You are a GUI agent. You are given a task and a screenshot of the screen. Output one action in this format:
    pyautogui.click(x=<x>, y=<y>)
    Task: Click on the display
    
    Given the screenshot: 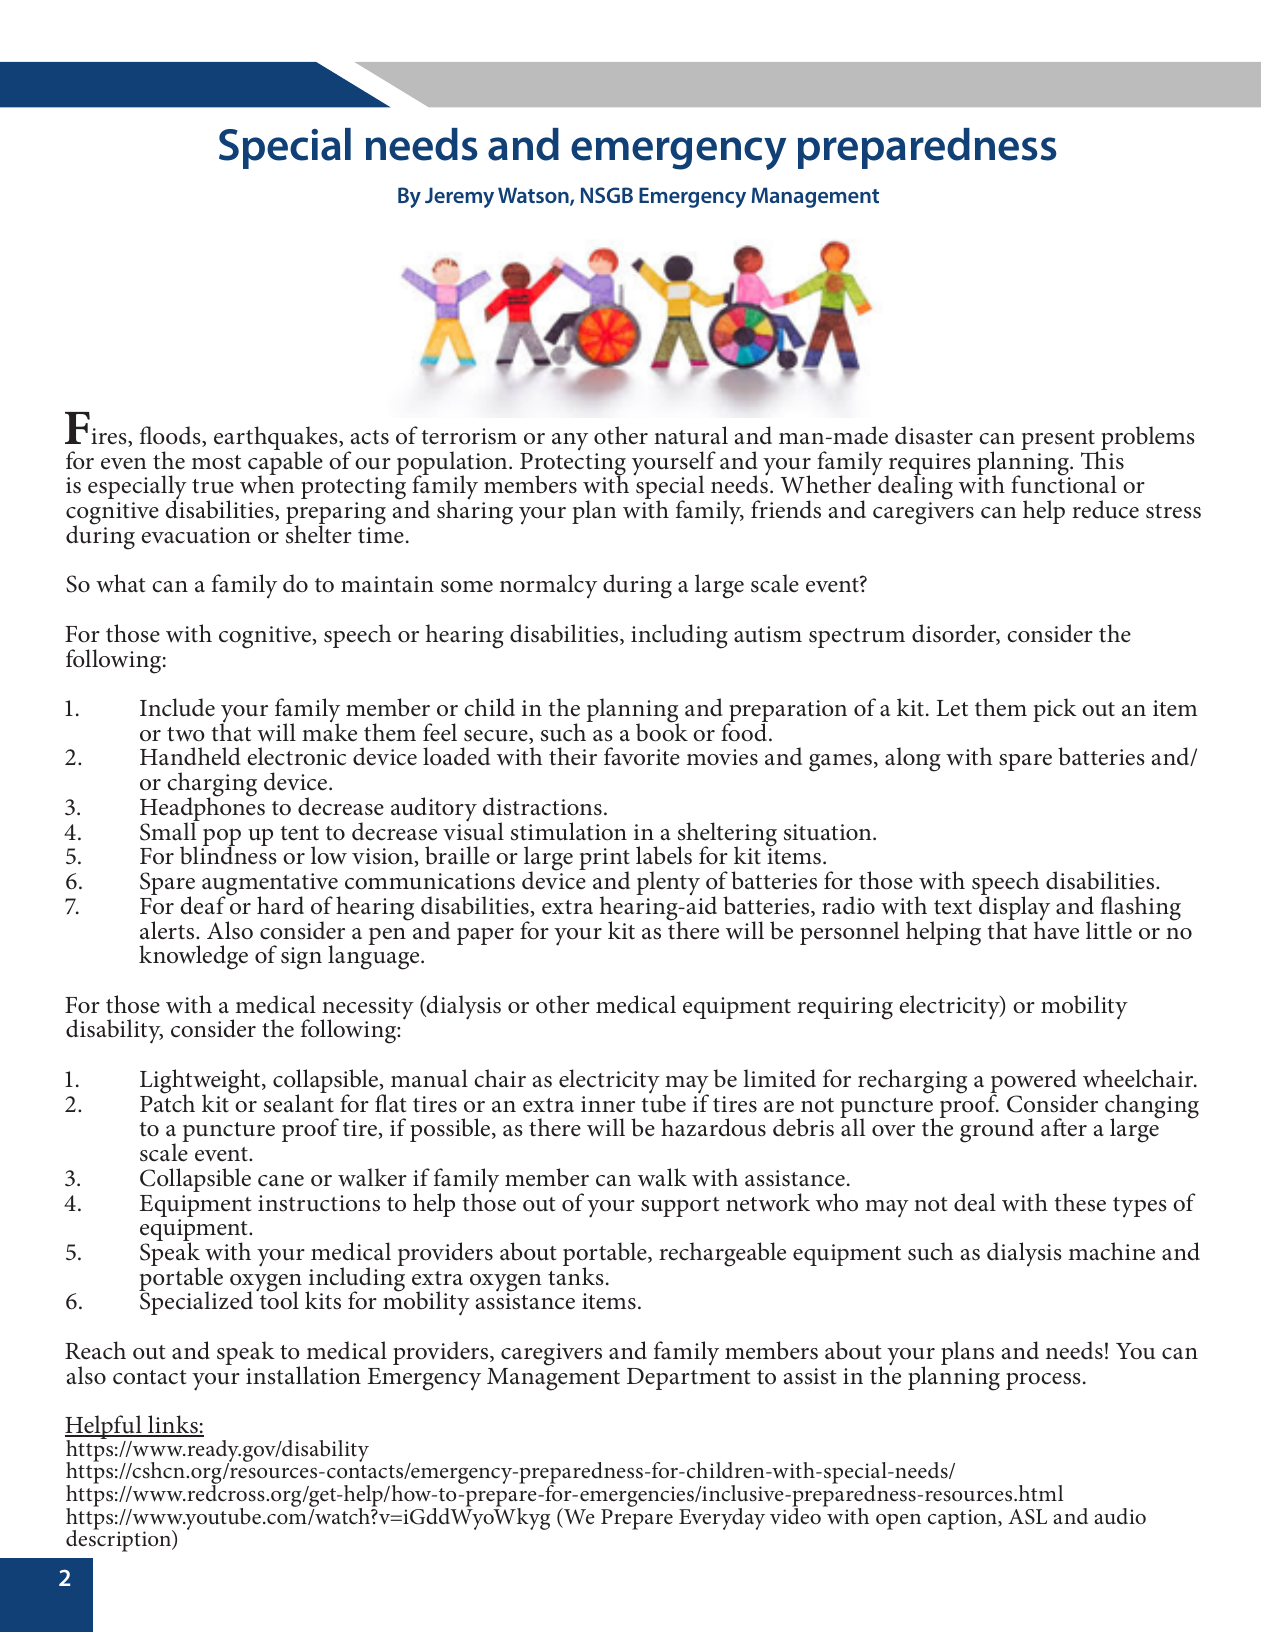 What is the action you would take?
    pyautogui.click(x=1014, y=908)
